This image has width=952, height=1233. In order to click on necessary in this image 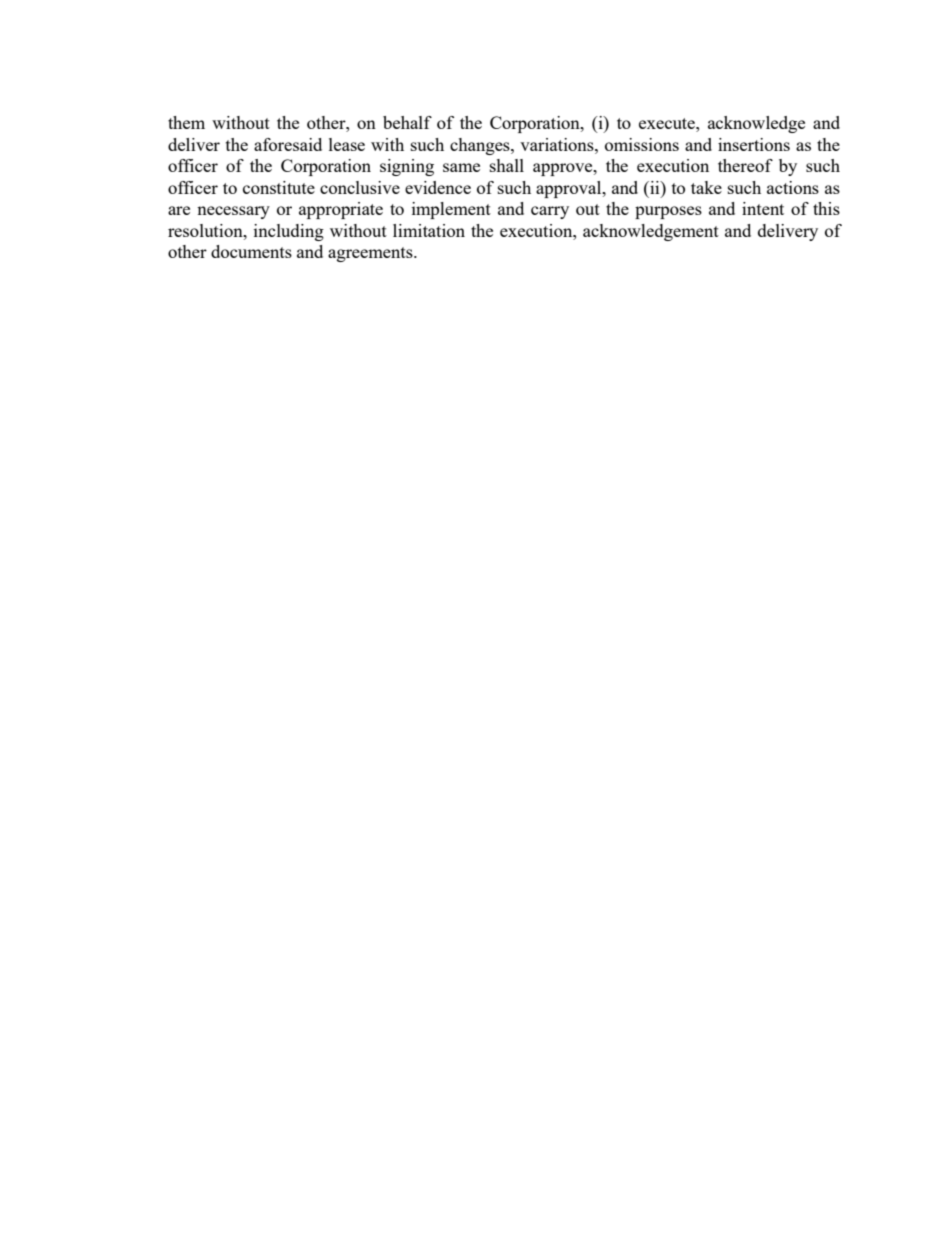, I will do `click(233, 212)`.
